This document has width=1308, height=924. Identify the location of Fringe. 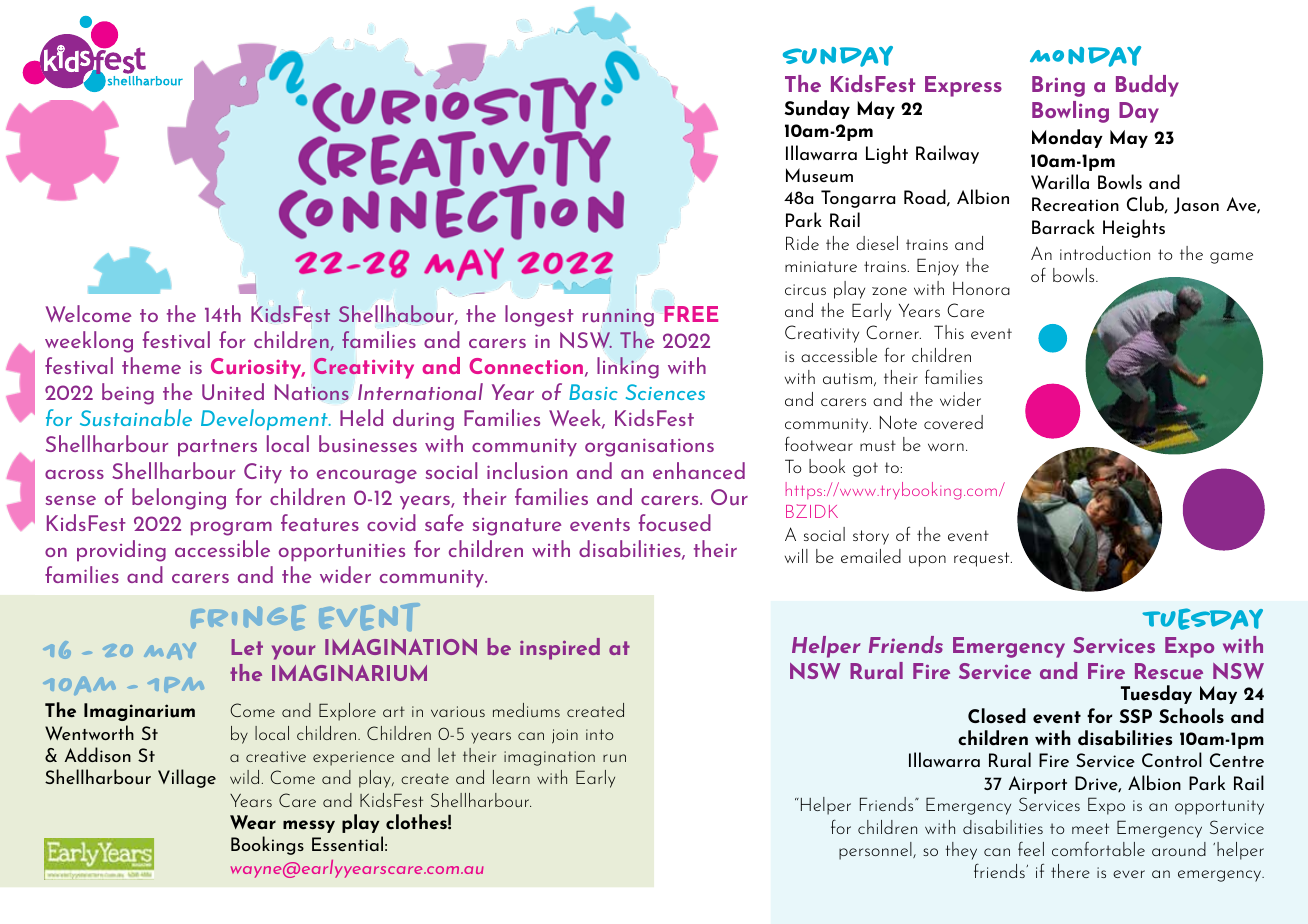
(248, 618).
